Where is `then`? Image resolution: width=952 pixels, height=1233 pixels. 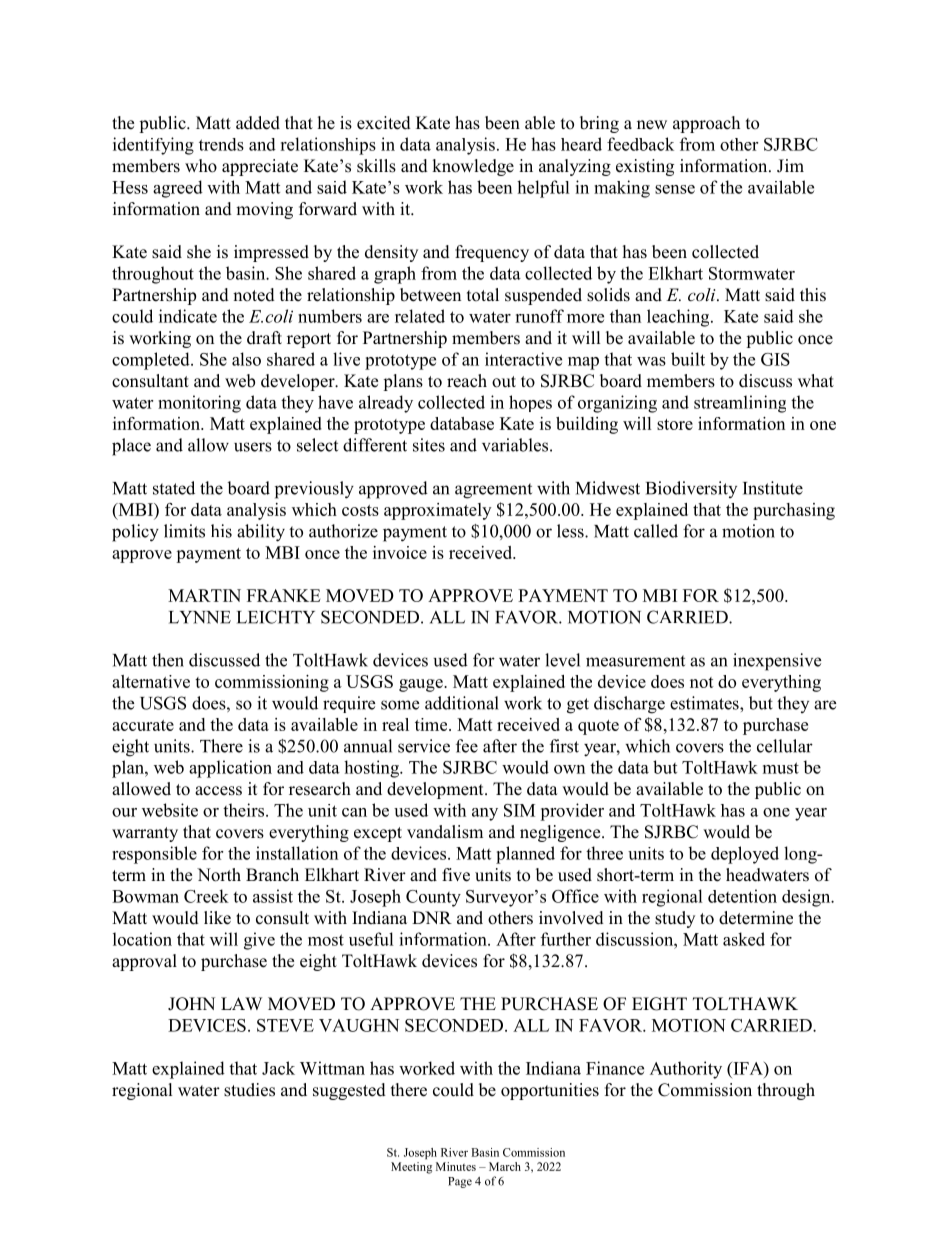 then is located at coordinates (168, 660).
